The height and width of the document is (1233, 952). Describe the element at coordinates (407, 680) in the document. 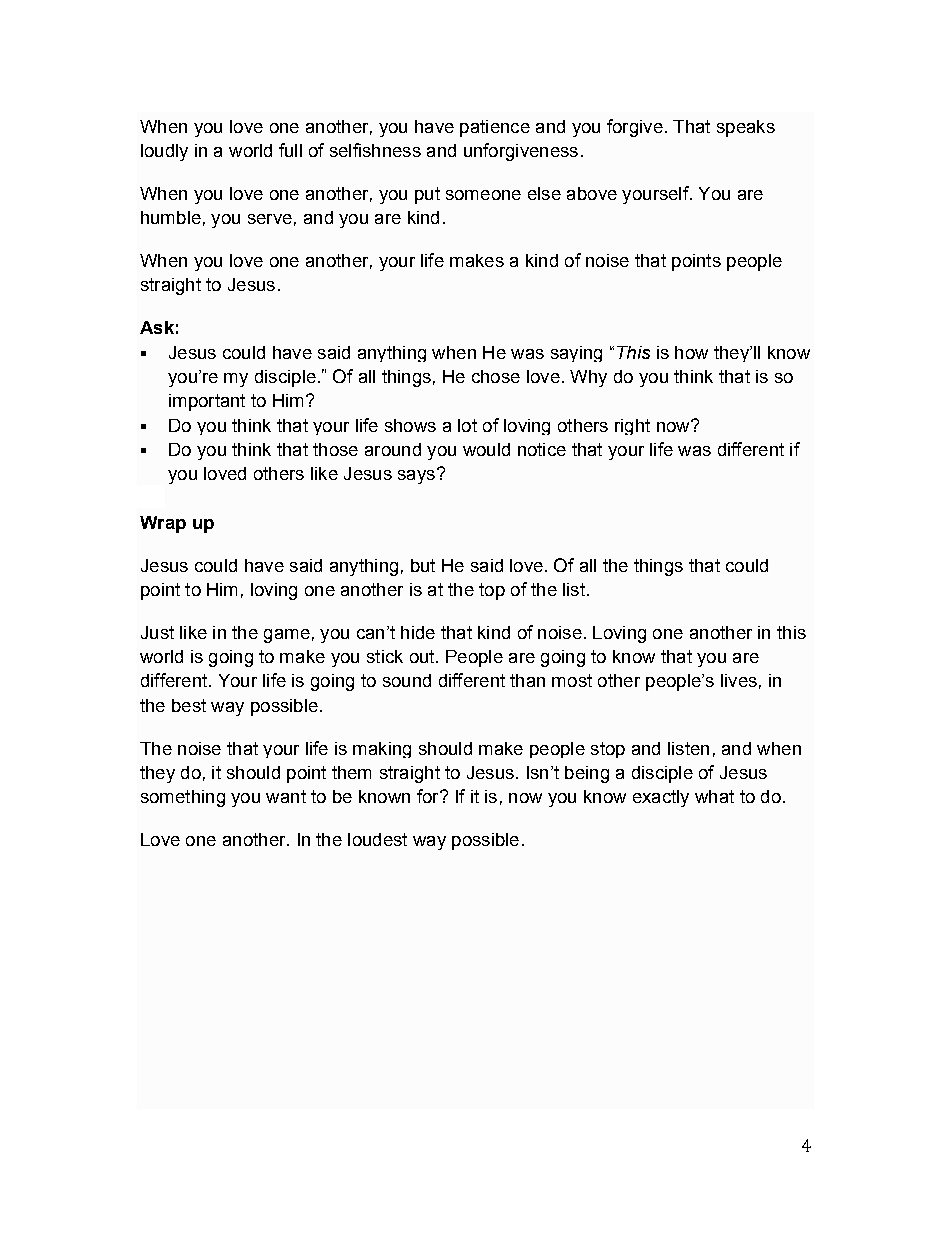

I see `sound` at that location.
